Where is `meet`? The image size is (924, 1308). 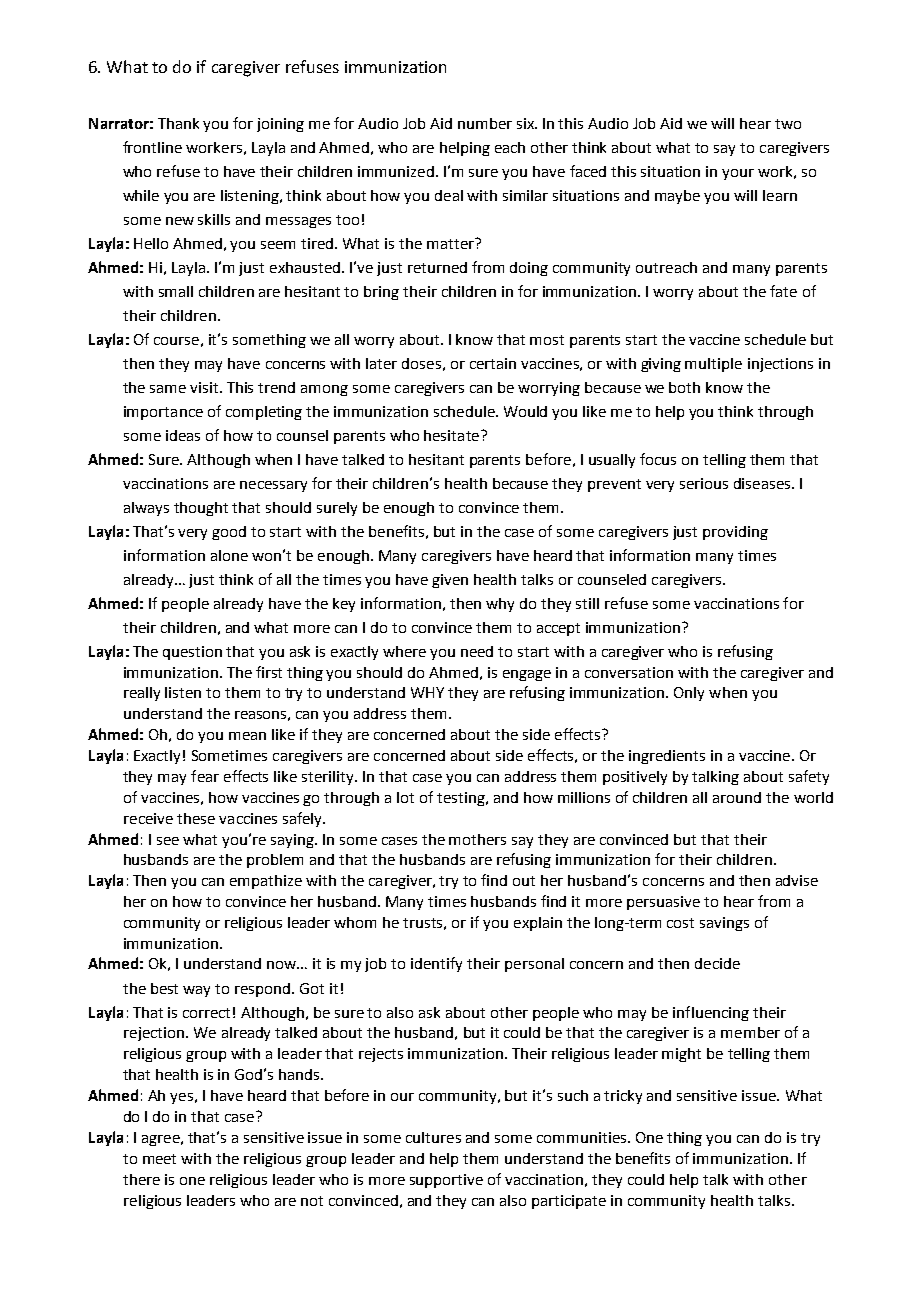 meet is located at coordinates (159, 1159).
